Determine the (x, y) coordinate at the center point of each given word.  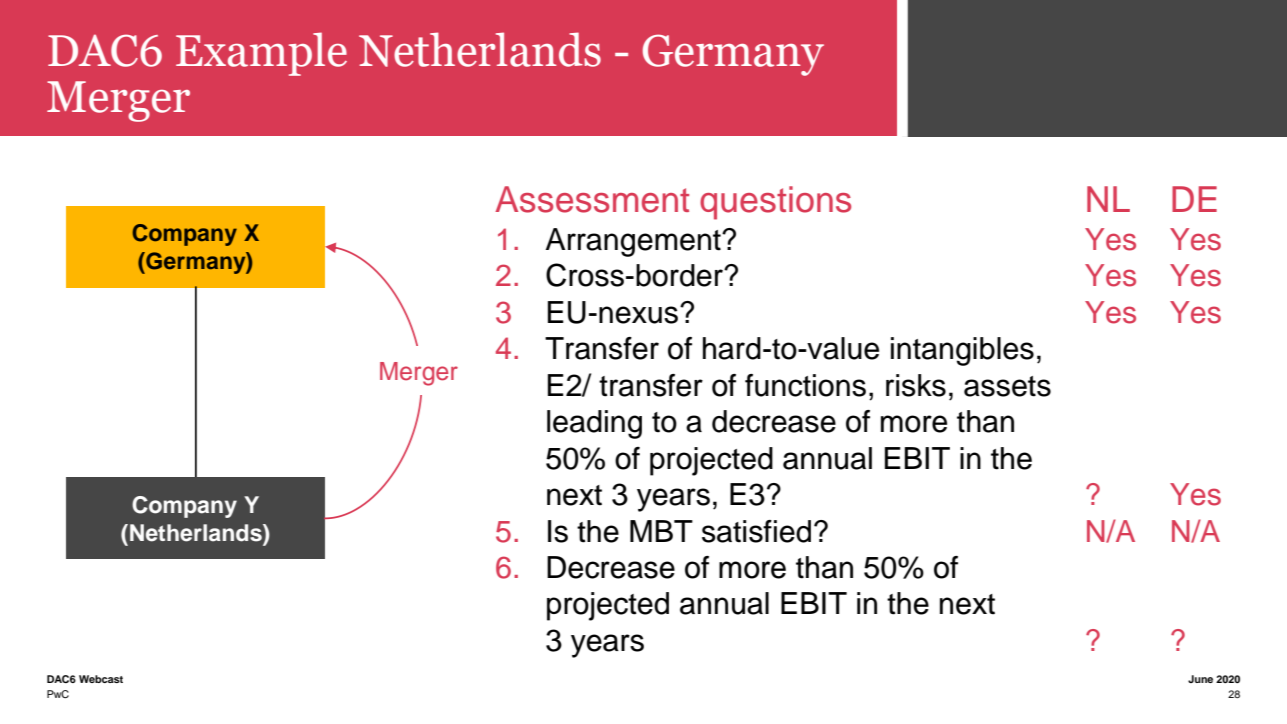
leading (594, 424)
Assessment (592, 199)
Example (261, 54)
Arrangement (634, 242)
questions (775, 203)
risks (916, 385)
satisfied (756, 531)
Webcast (101, 679)
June (1200, 679)
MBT (661, 531)
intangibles (962, 351)
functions (805, 385)
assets (1007, 386)
